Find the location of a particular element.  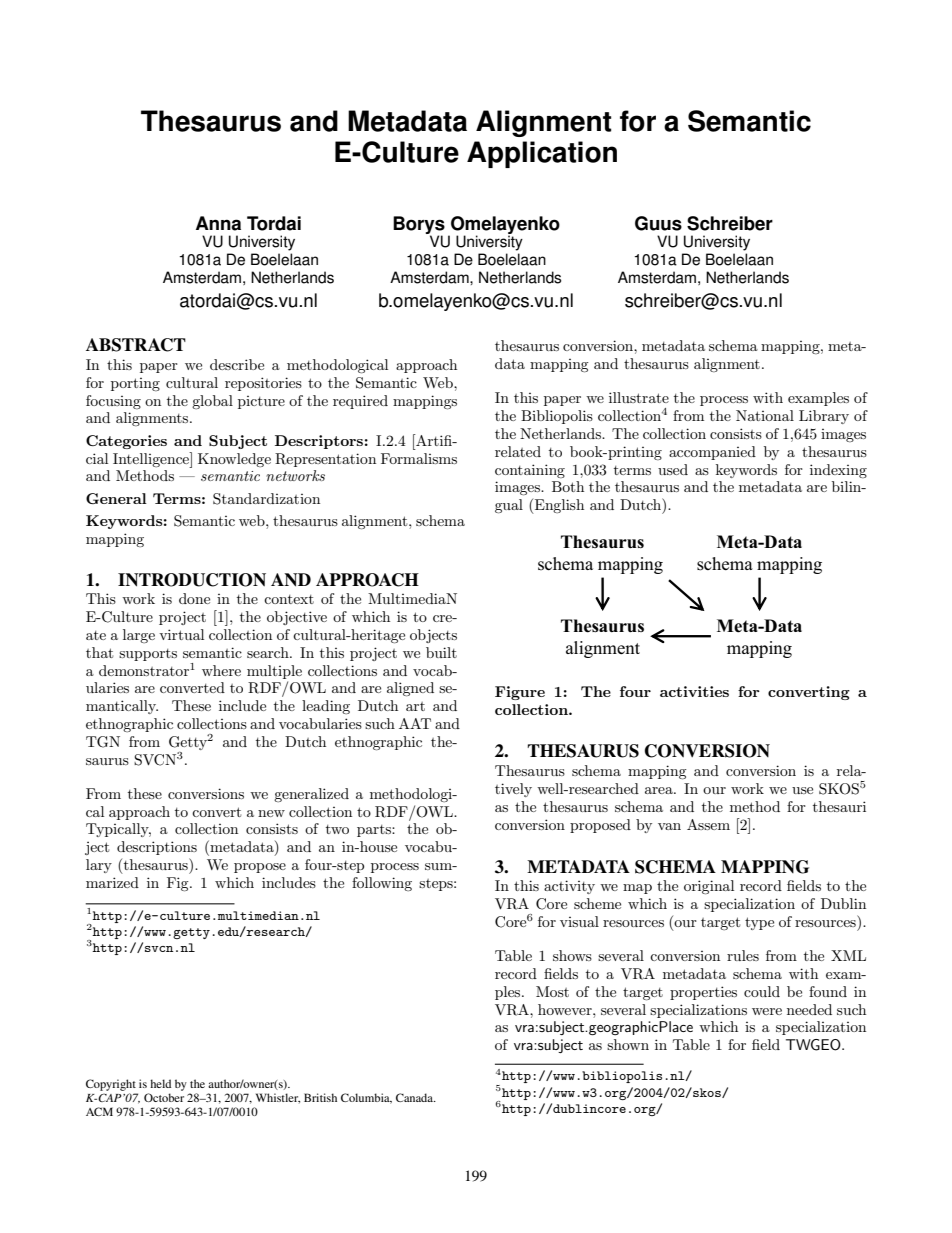

global is located at coordinates (212, 402).
